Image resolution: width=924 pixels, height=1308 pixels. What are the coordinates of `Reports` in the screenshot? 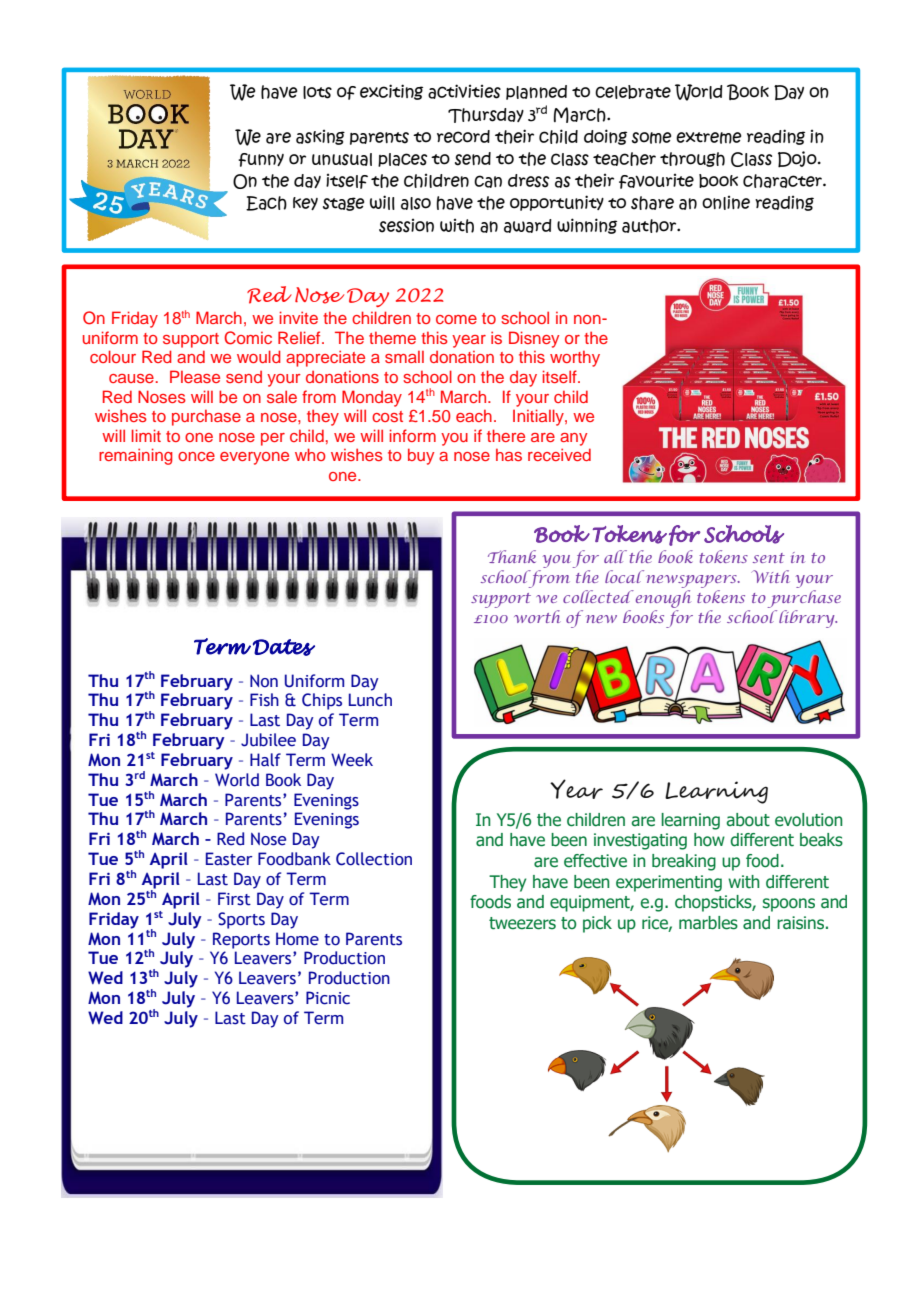 It's located at (241, 940).
